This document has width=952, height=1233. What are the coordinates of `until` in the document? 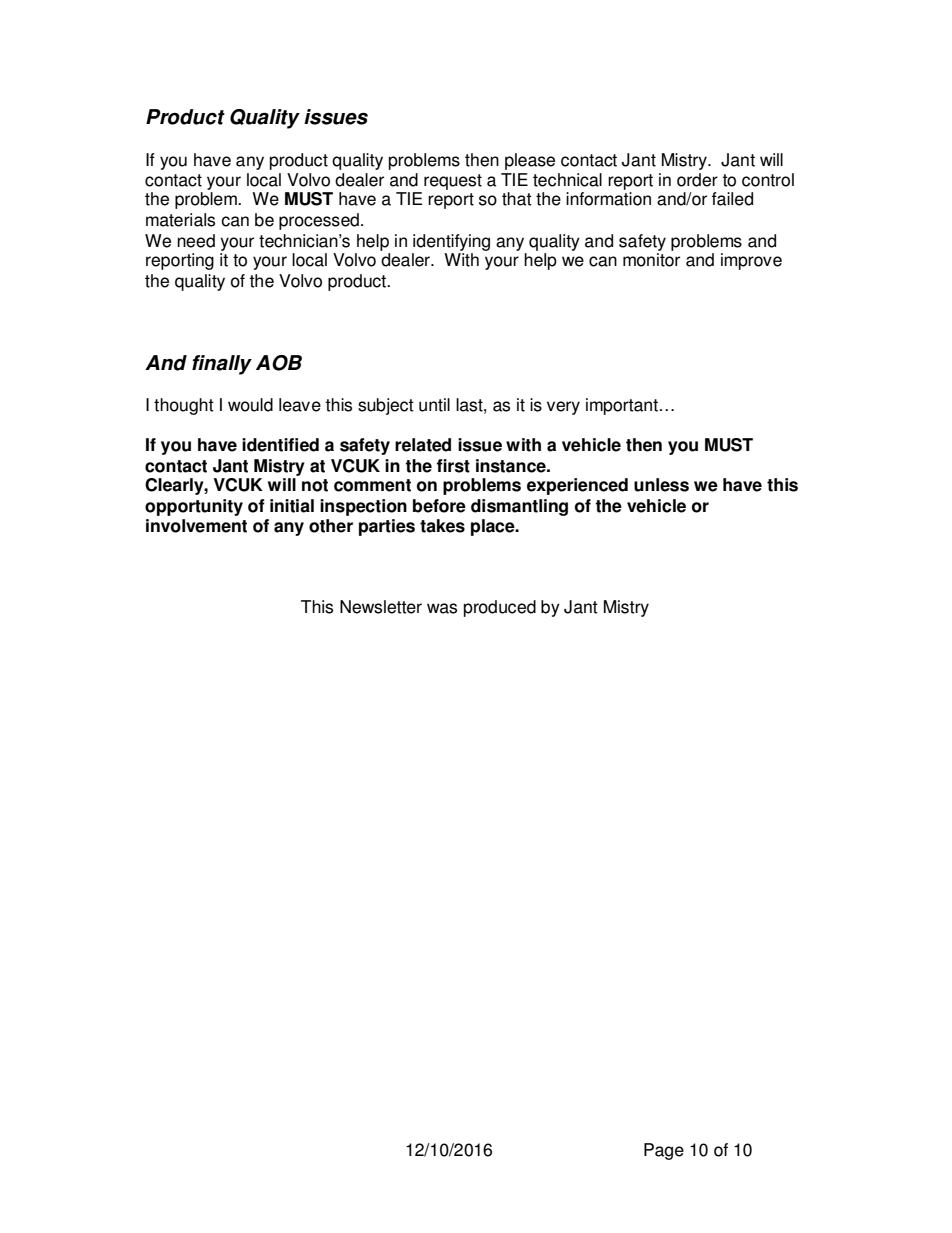 It's located at (434, 405).
